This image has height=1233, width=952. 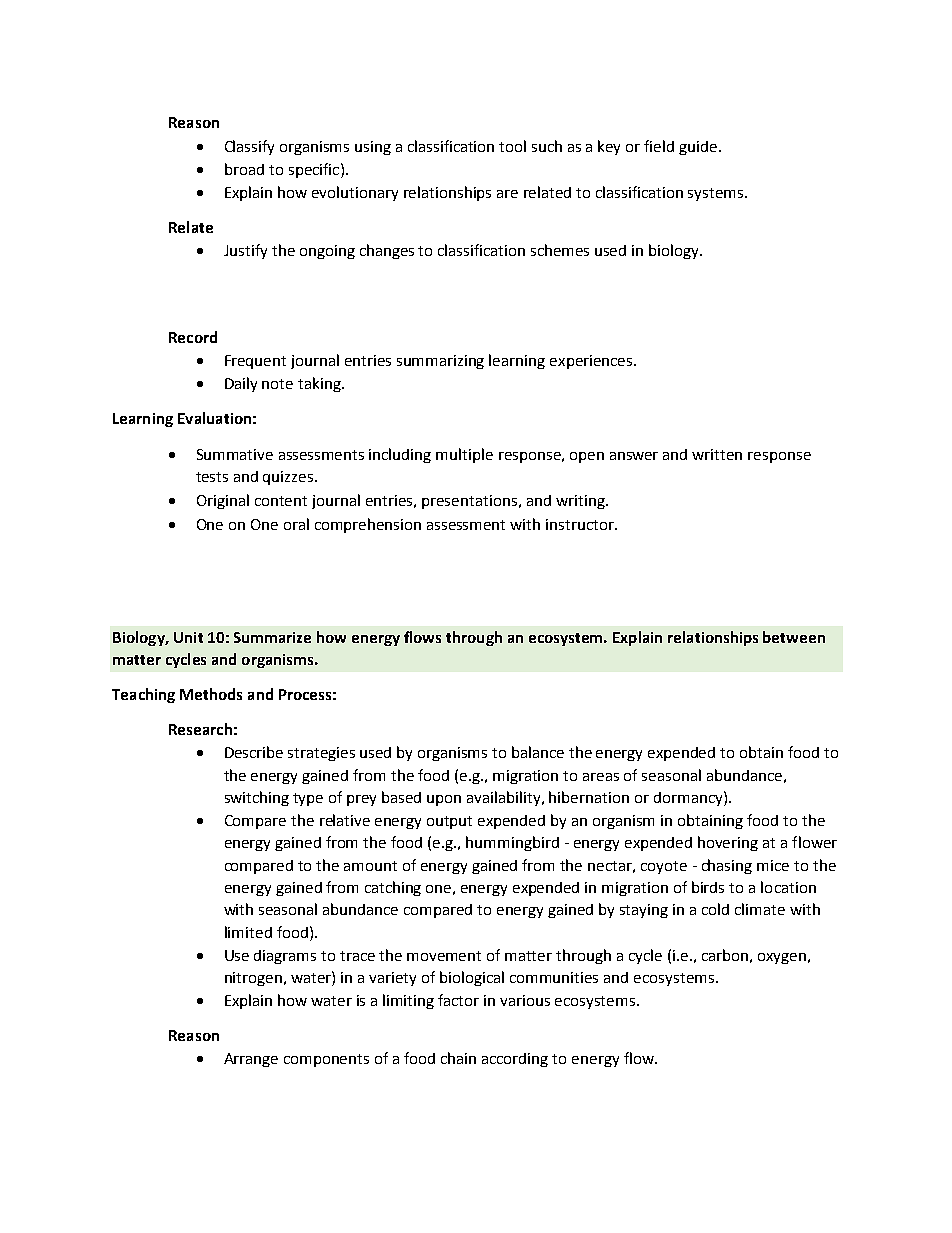 What do you see at coordinates (244, 169) in the image?
I see `broad` at bounding box center [244, 169].
